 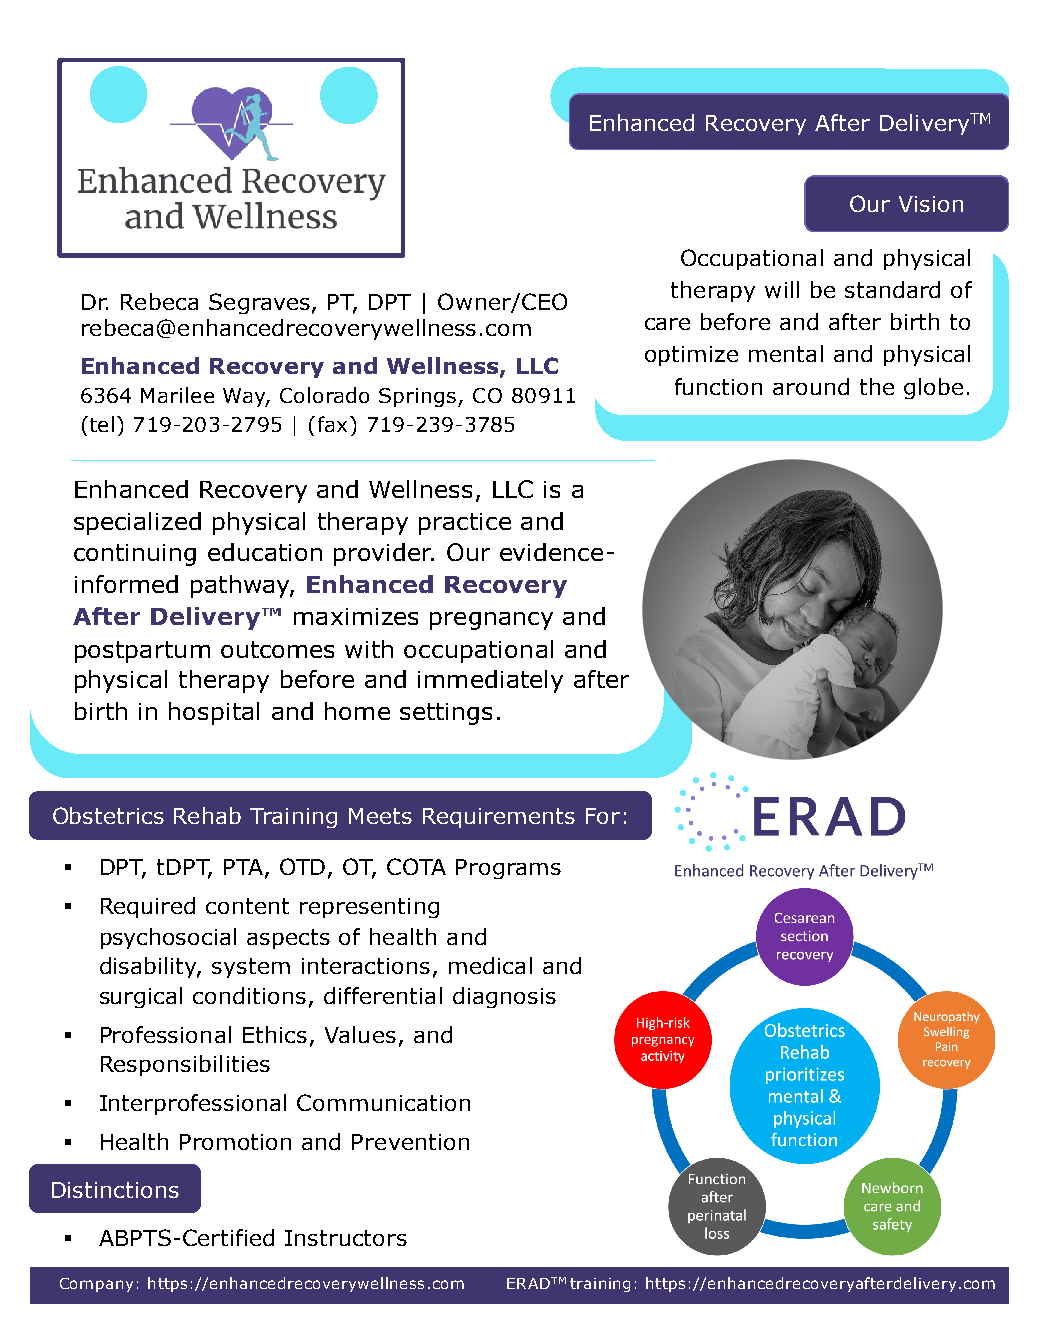 What do you see at coordinates (214, 713) in the screenshot?
I see `hospital` at bounding box center [214, 713].
